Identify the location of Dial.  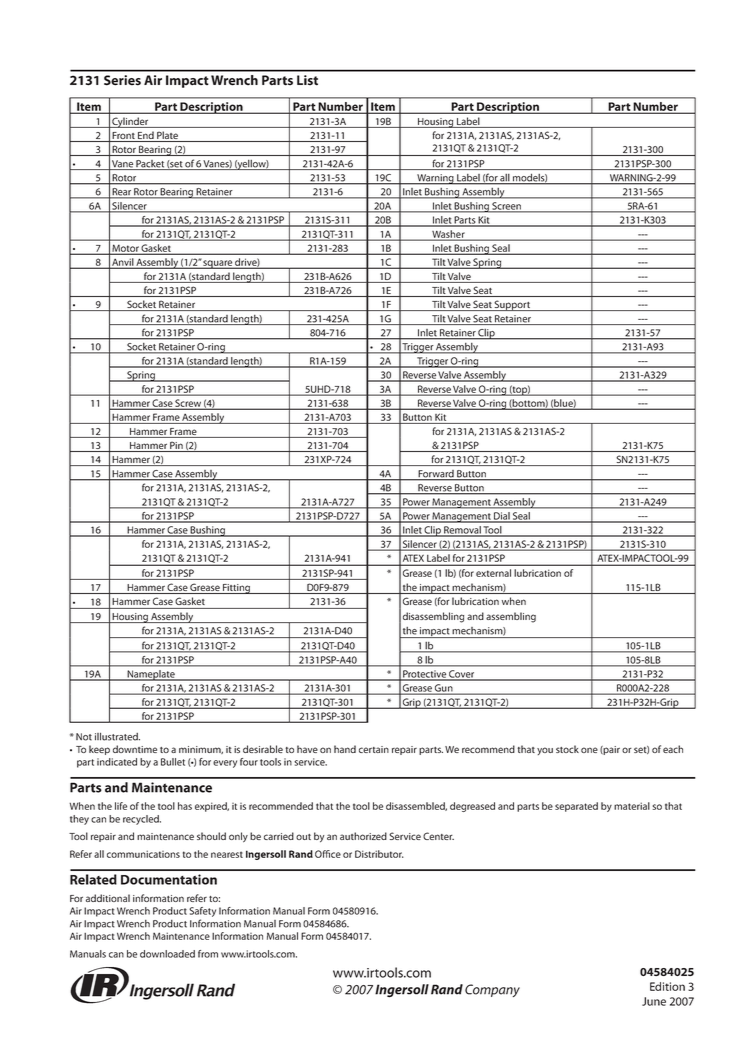
(502, 517).
